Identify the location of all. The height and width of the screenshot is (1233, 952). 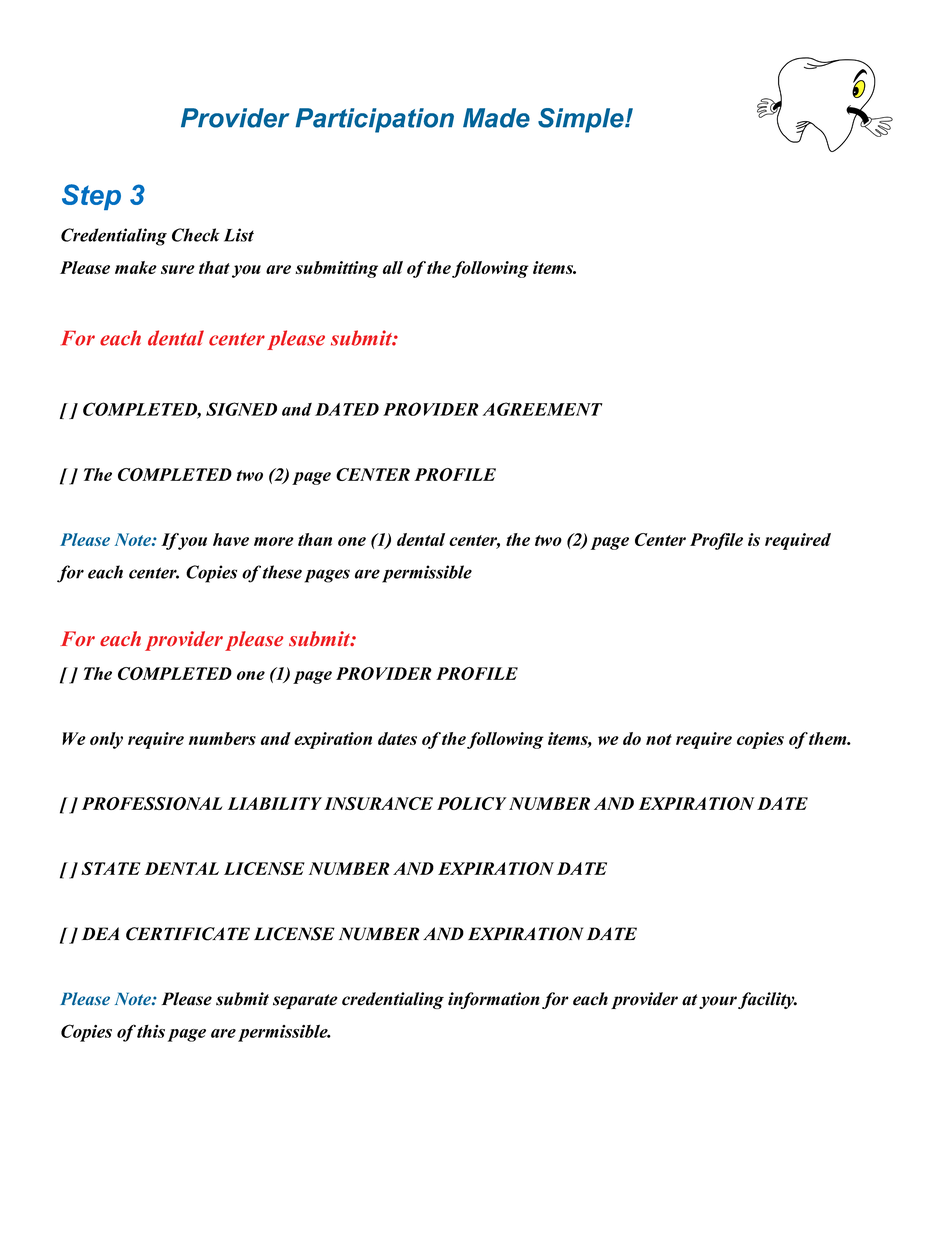
(393, 267).
